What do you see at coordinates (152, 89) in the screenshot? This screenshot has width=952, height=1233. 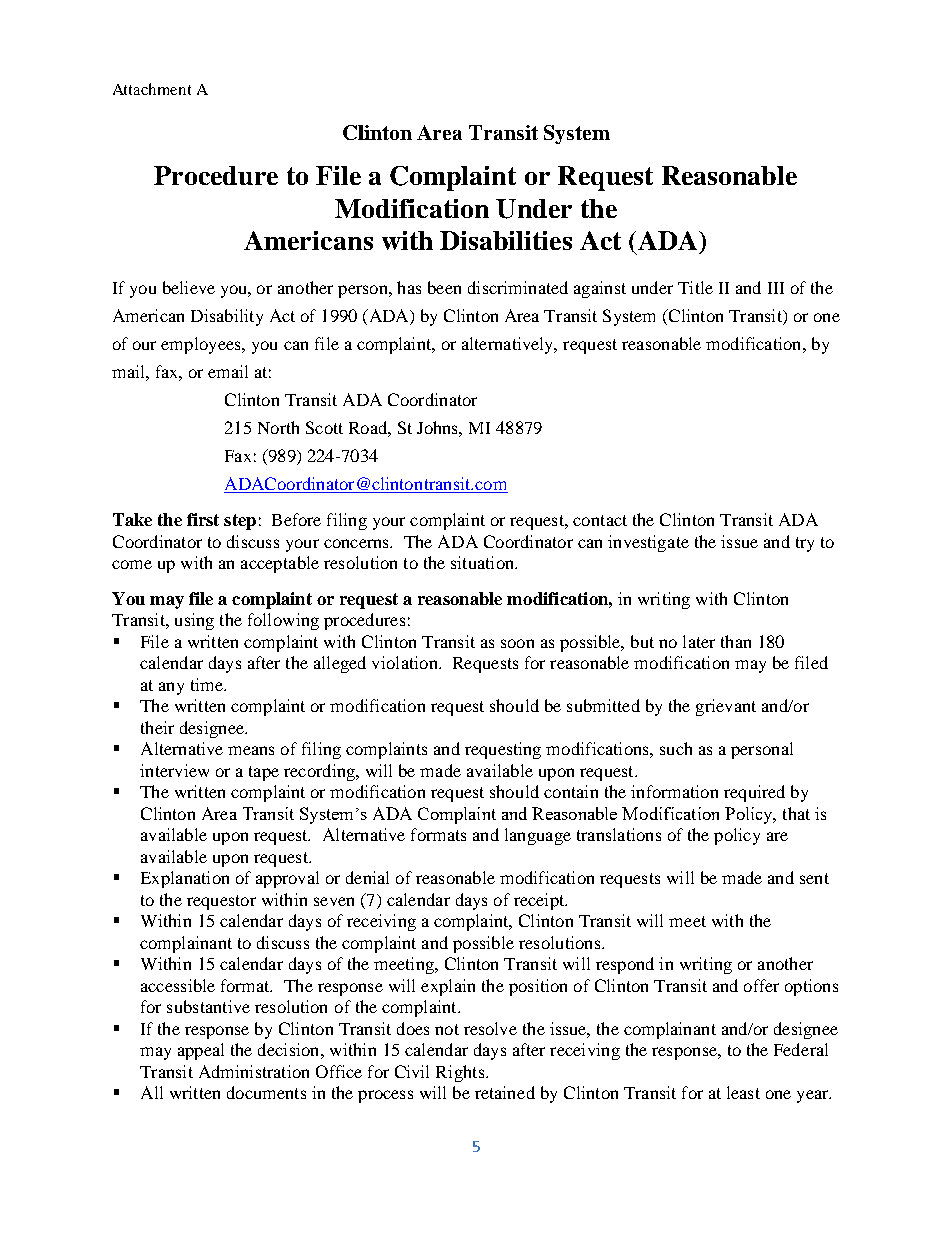 I see `Attachment` at bounding box center [152, 89].
